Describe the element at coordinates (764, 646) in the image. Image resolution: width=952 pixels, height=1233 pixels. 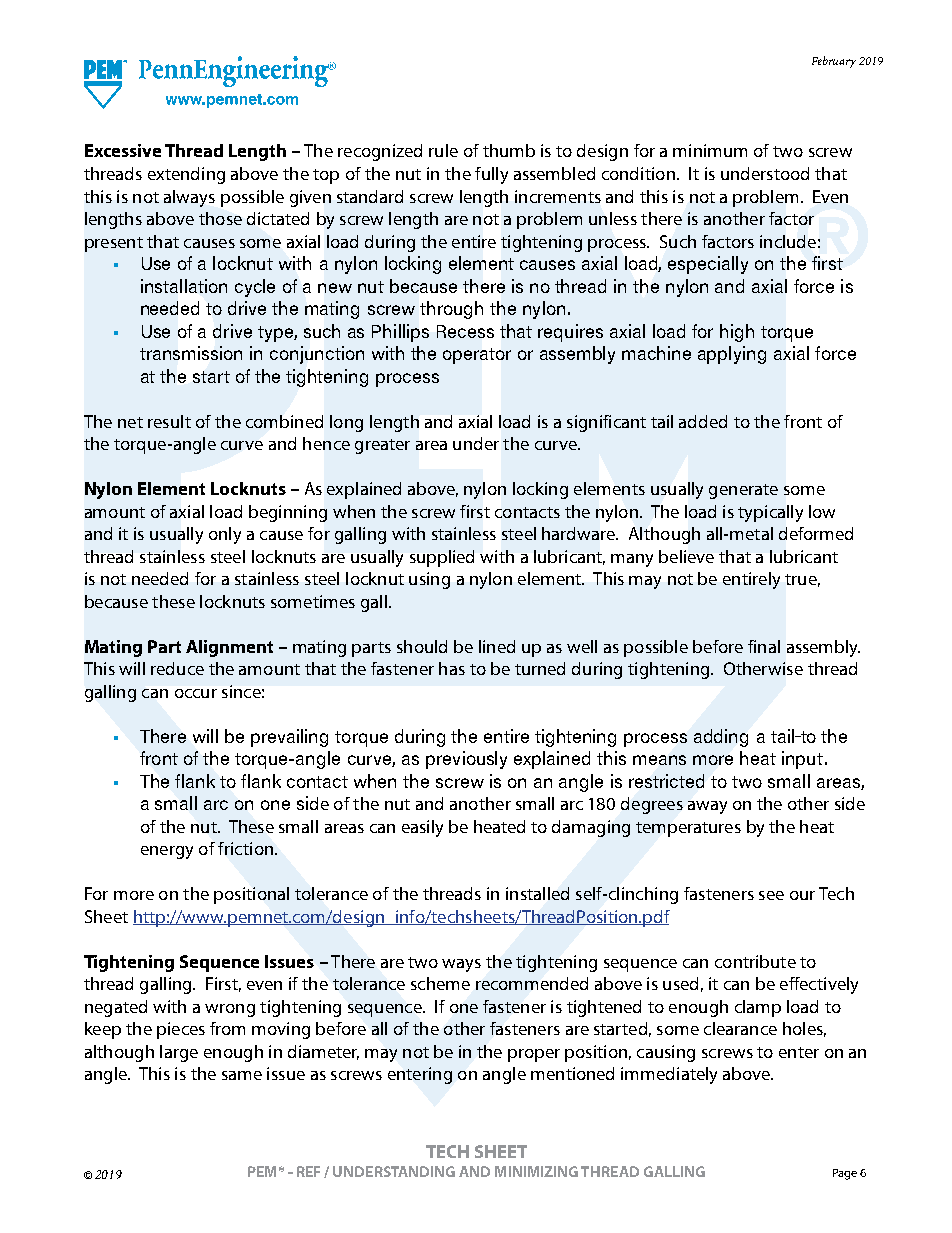
I see `final` at that location.
